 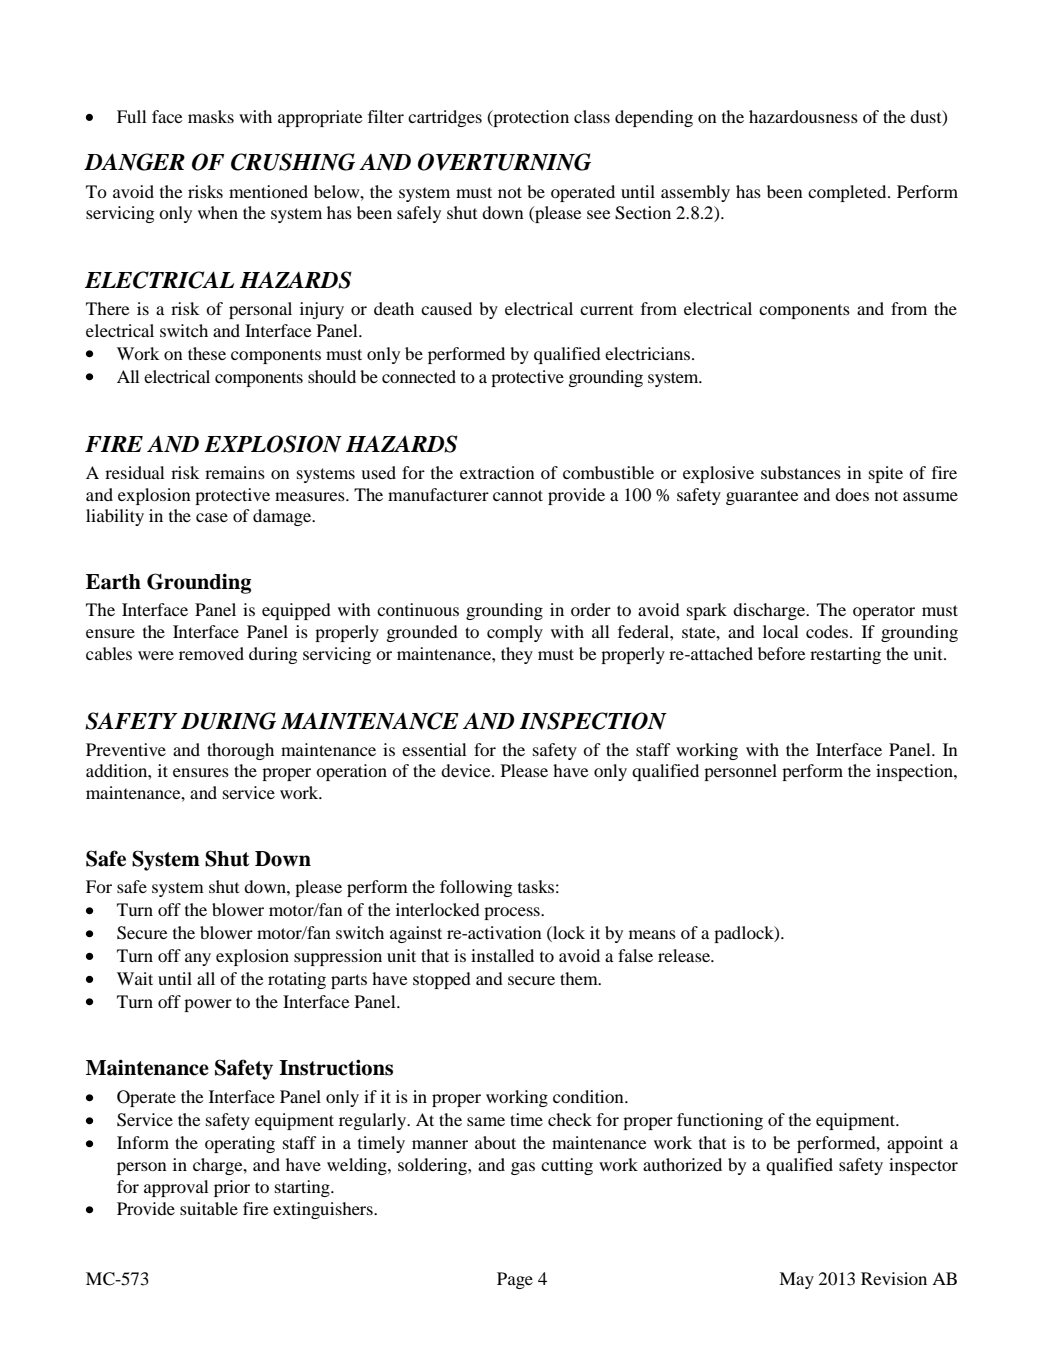 What do you see at coordinates (209, 1208) in the document?
I see `suitable` at bounding box center [209, 1208].
